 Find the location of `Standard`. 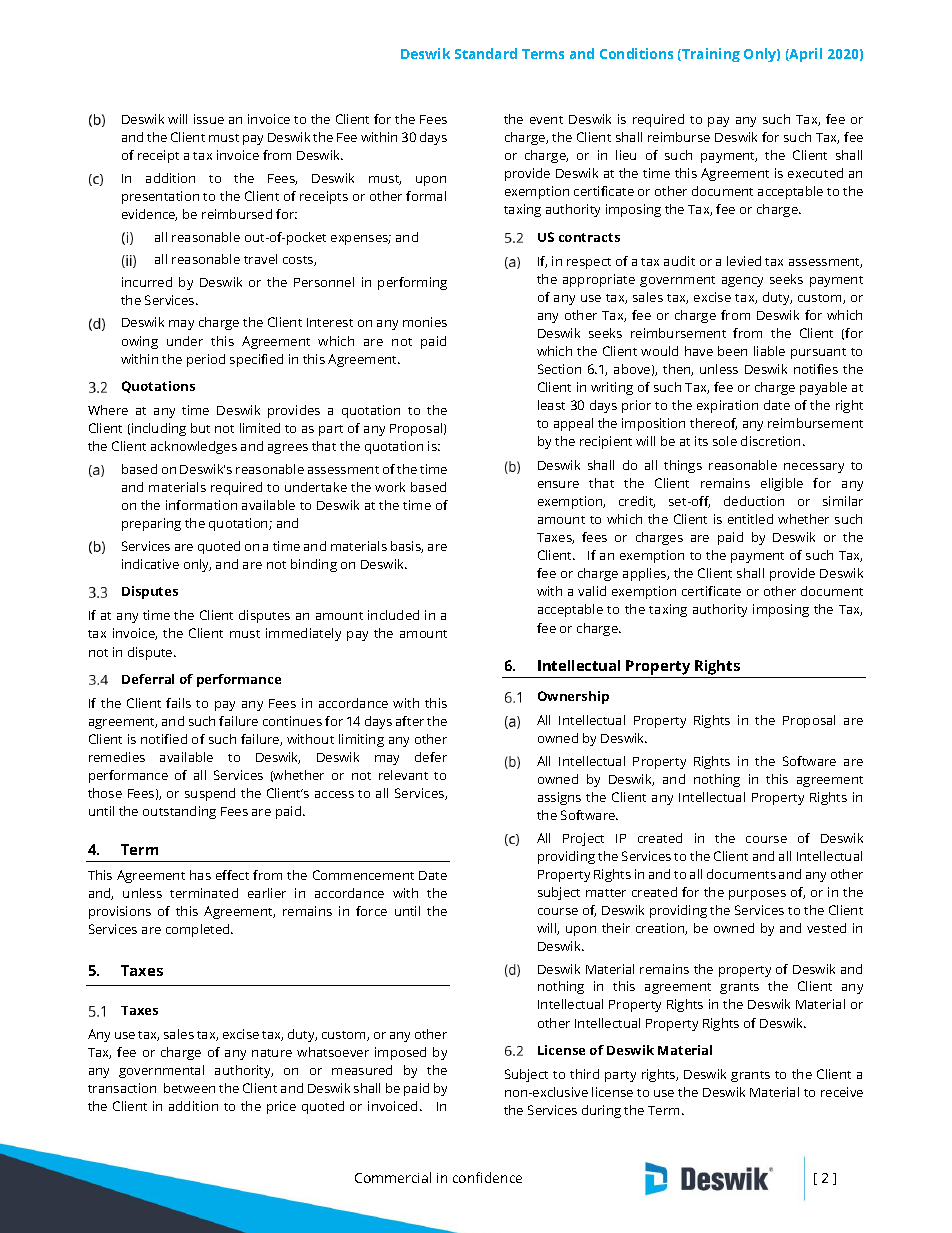

Standard is located at coordinates (486, 53).
